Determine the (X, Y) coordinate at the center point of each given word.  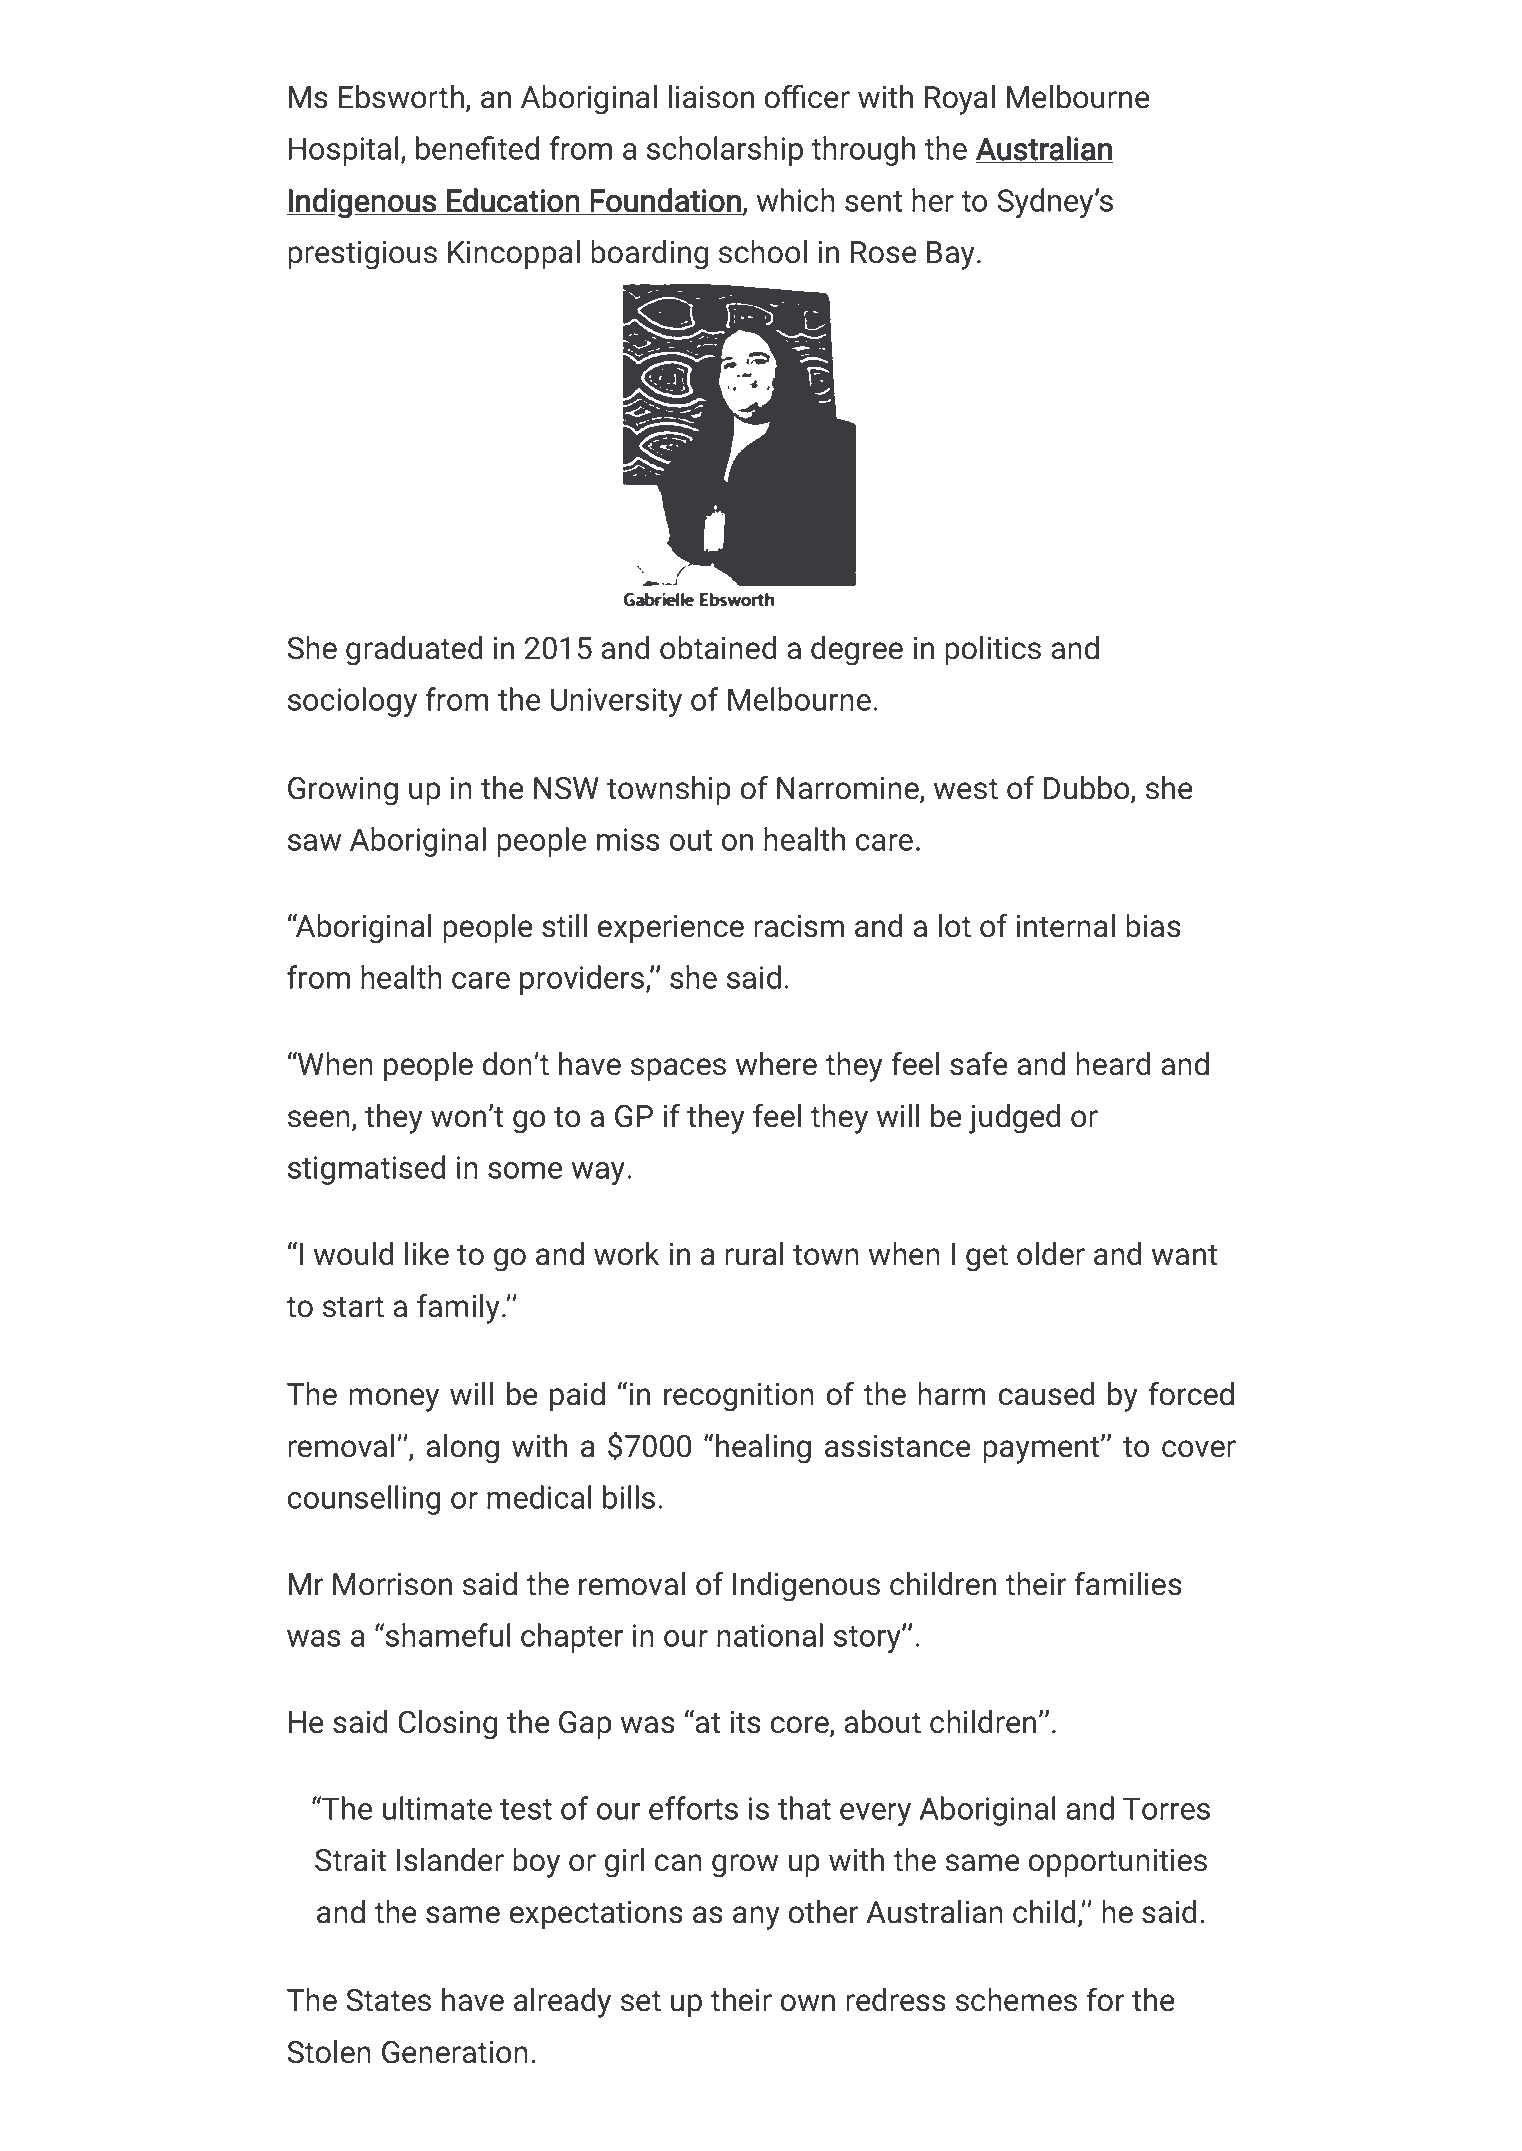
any (756, 1918)
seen (319, 1119)
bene (449, 148)
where (776, 1064)
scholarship (725, 151)
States (388, 2000)
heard (1113, 1064)
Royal (960, 100)
